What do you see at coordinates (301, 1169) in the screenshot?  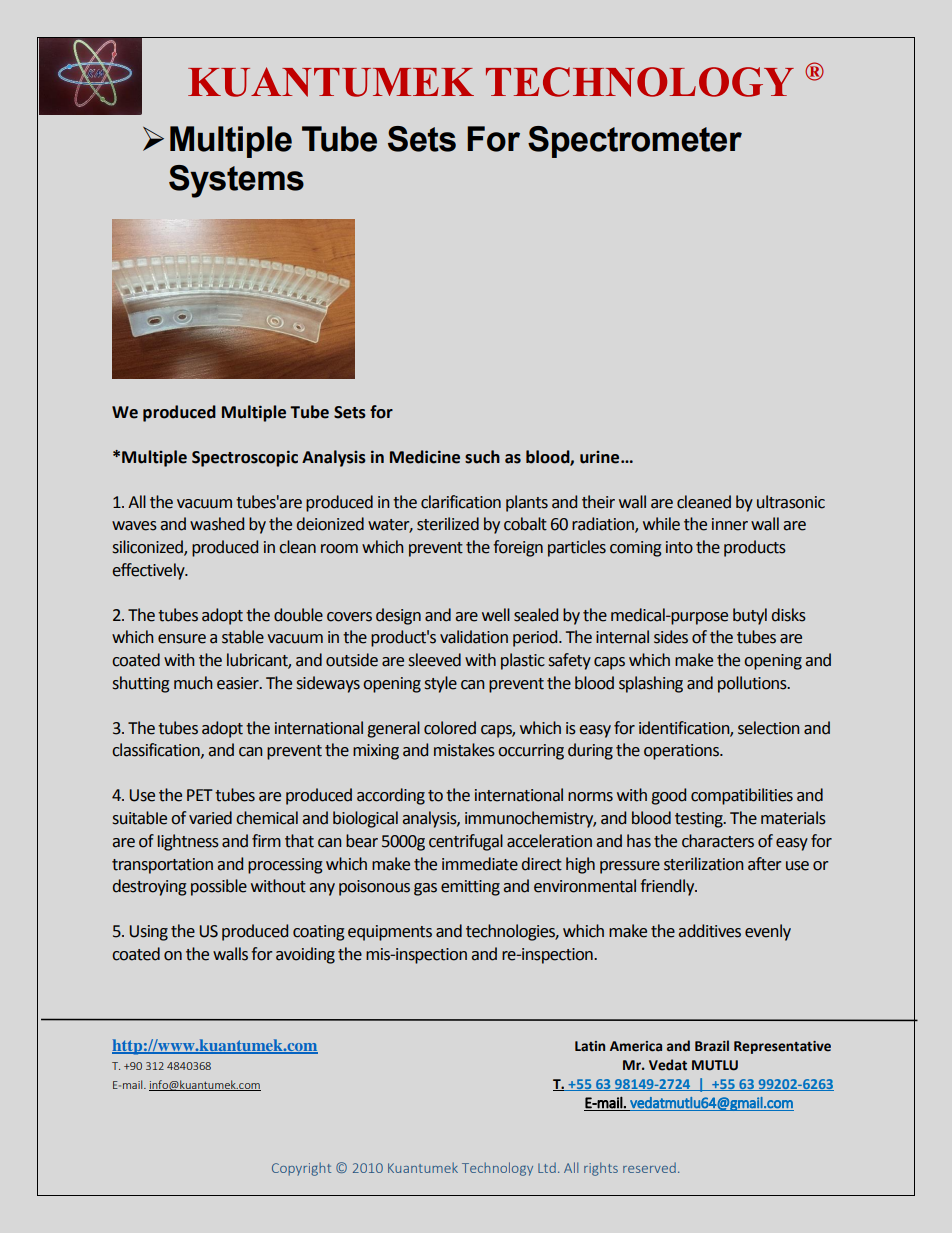 I see `Copyright` at bounding box center [301, 1169].
